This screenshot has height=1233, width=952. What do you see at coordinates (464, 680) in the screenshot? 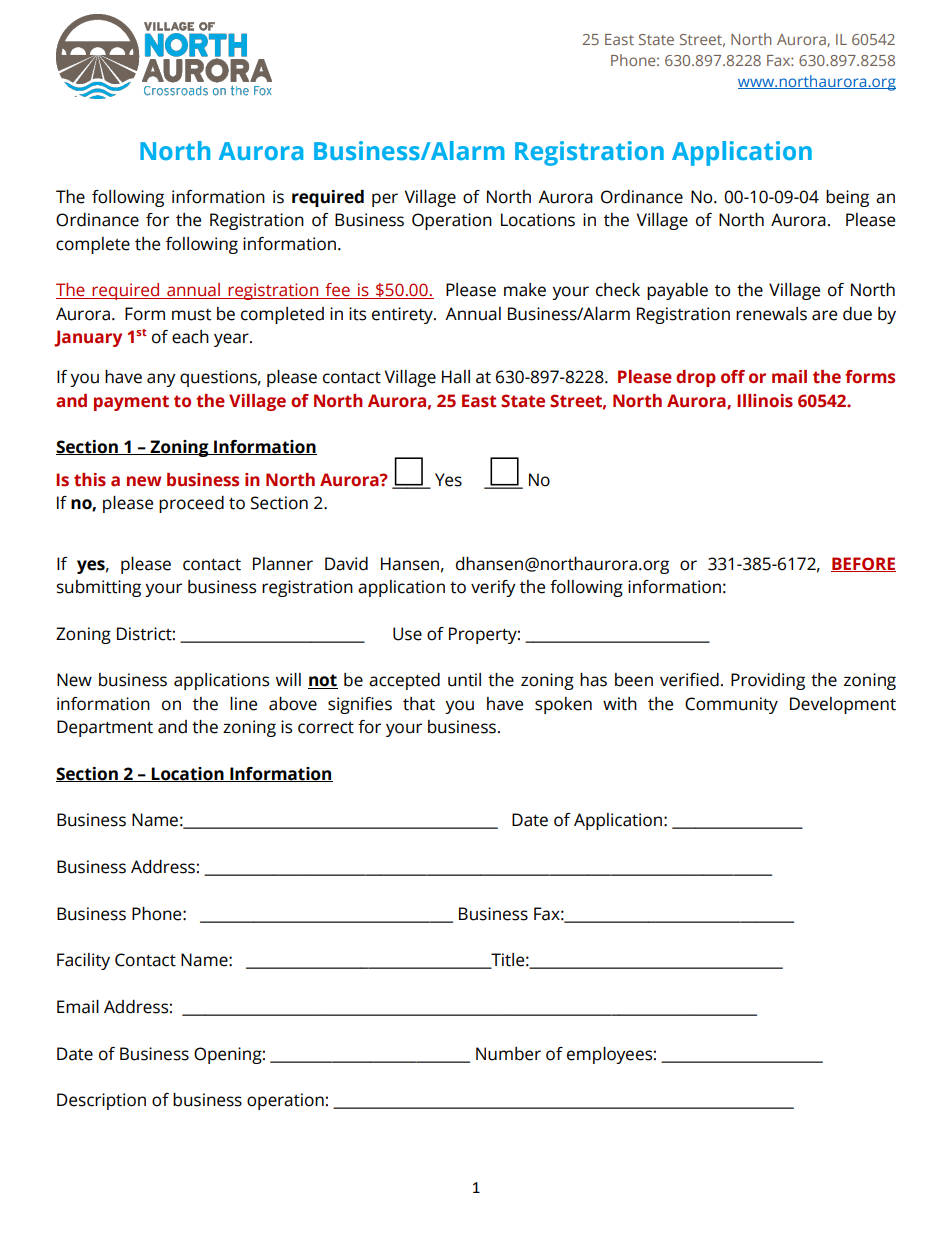
I see `until` at bounding box center [464, 680].
